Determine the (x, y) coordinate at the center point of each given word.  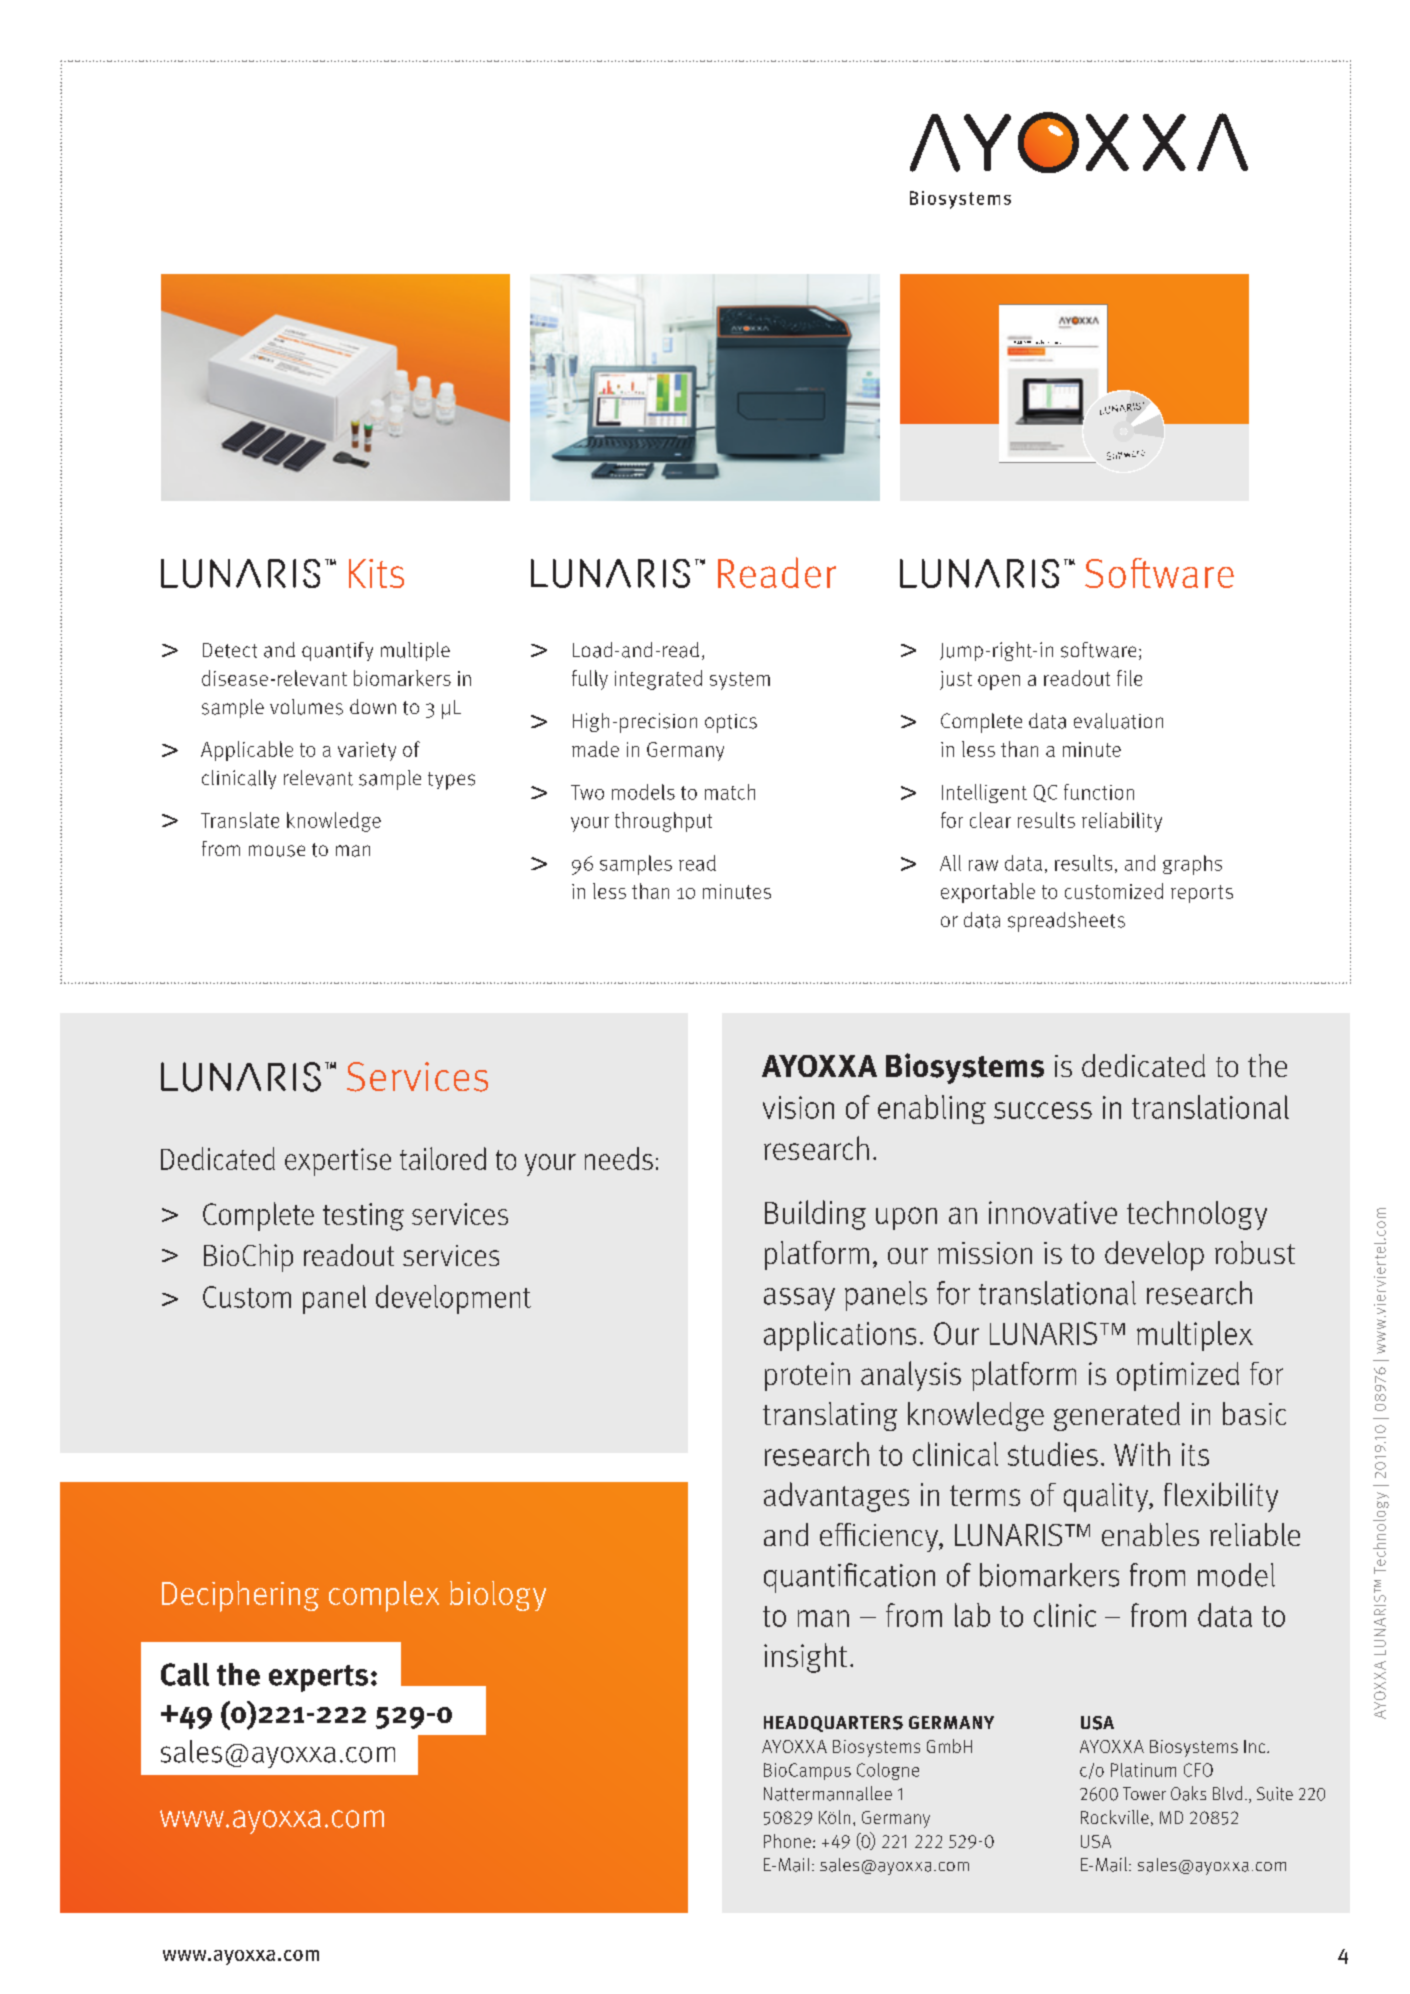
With (1142, 1454)
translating (830, 1416)
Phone (787, 1841)
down (373, 706)
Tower (1144, 1793)
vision (798, 1107)
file (1129, 678)
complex (384, 1596)
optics (731, 723)
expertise (338, 1162)
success (1043, 1110)
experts (318, 1678)
